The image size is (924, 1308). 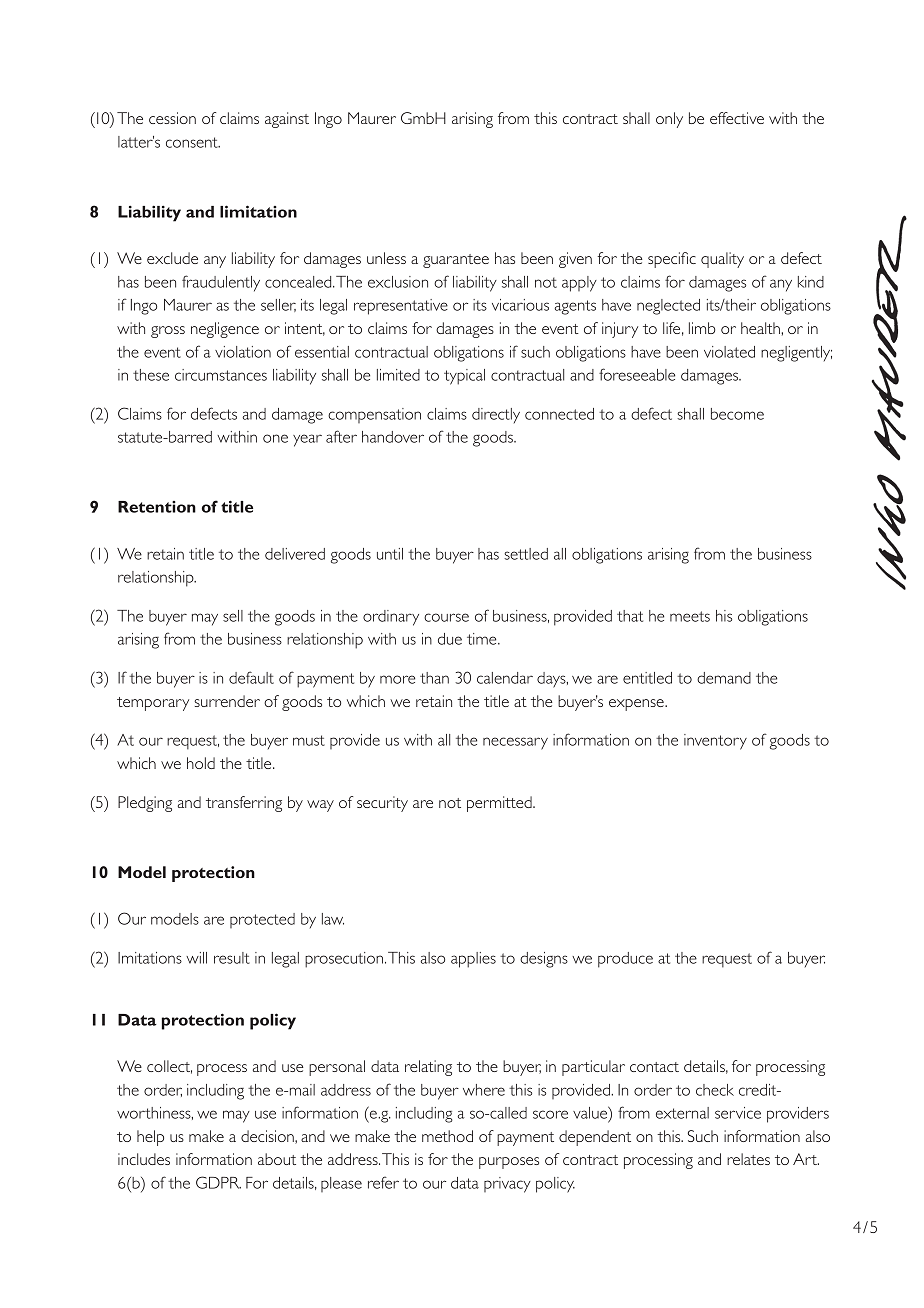 I want to click on GDPR, so click(x=218, y=1182).
